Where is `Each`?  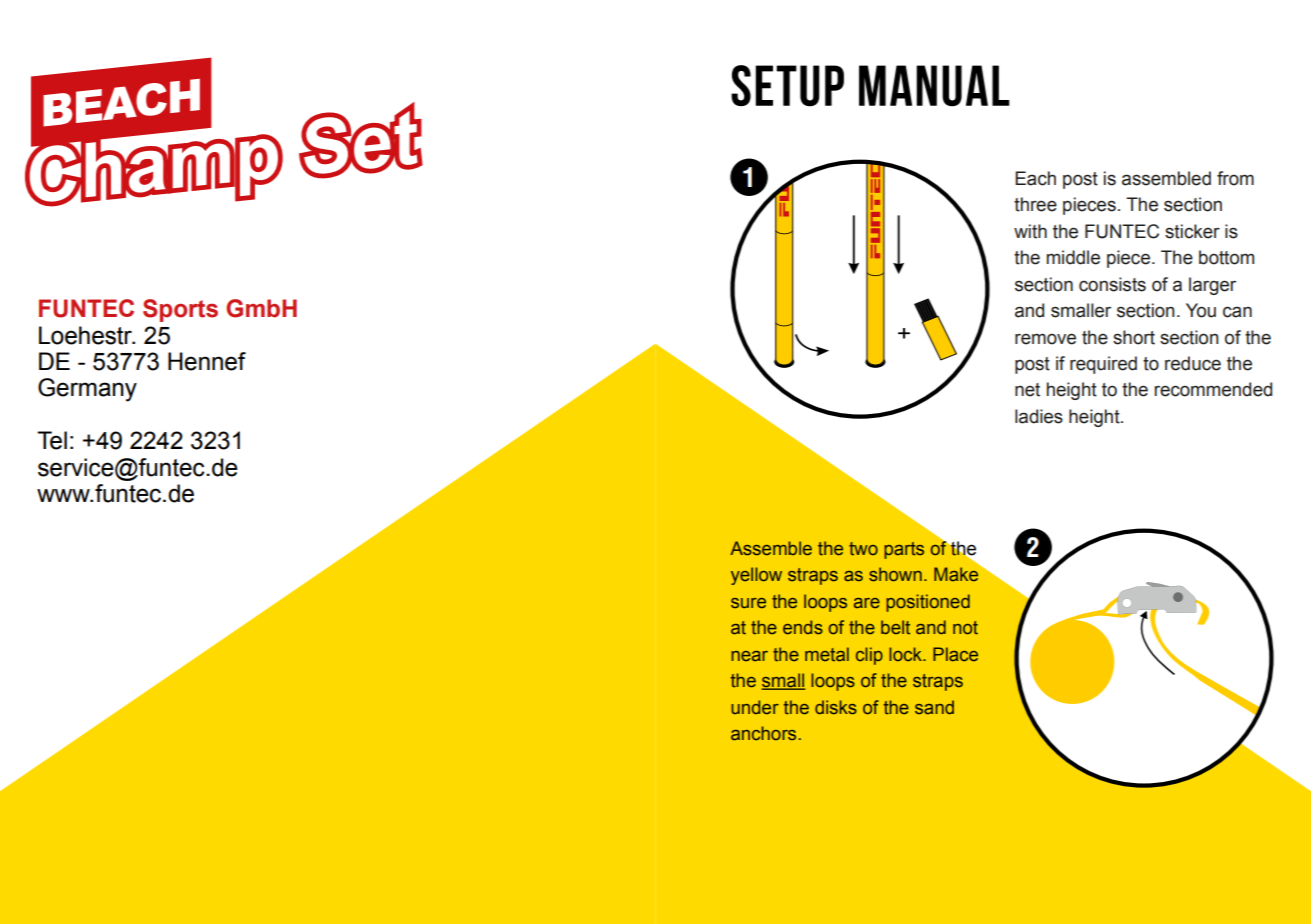 Each is located at coordinates (1035, 178).
